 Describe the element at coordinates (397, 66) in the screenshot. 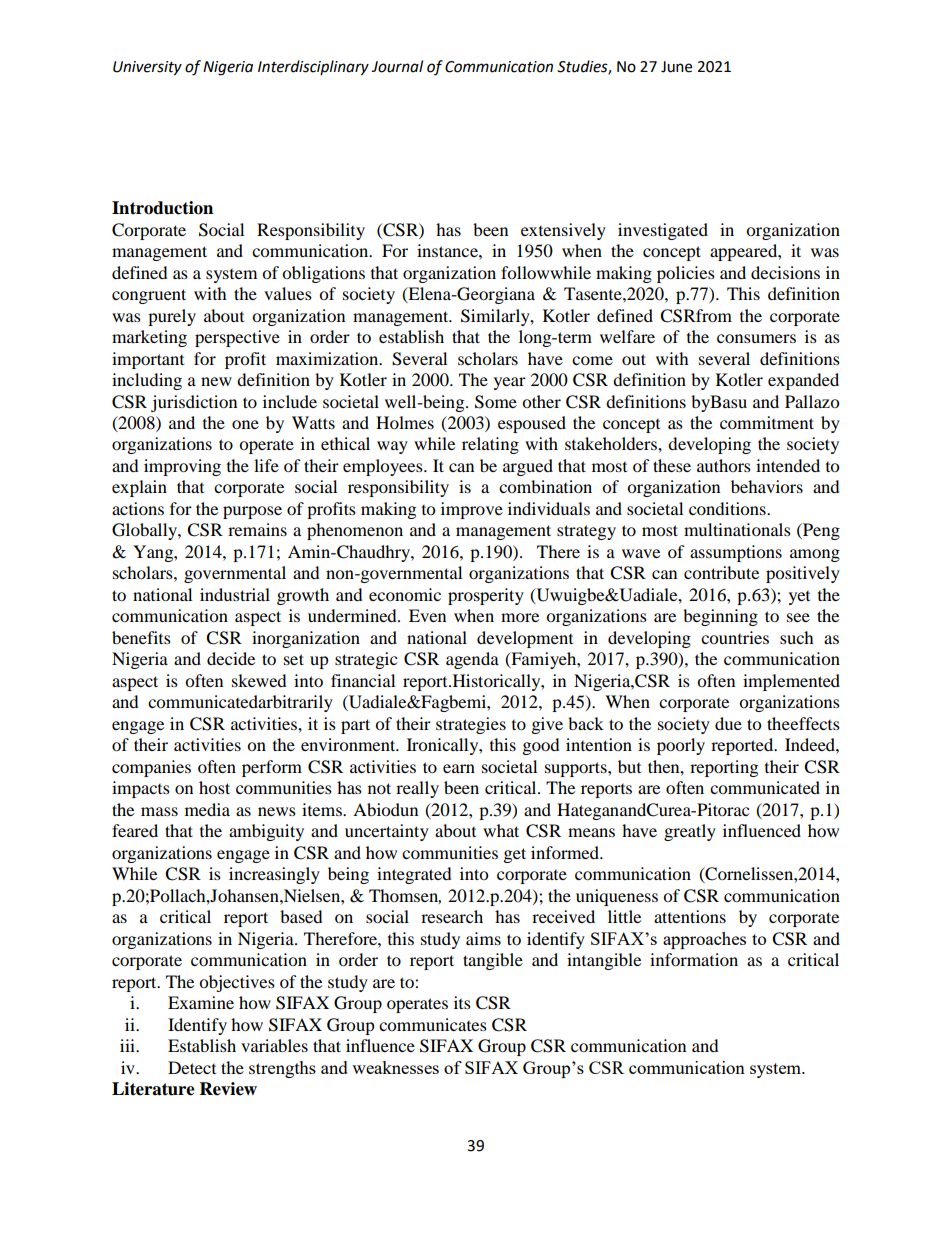

I see `Journal` at that location.
